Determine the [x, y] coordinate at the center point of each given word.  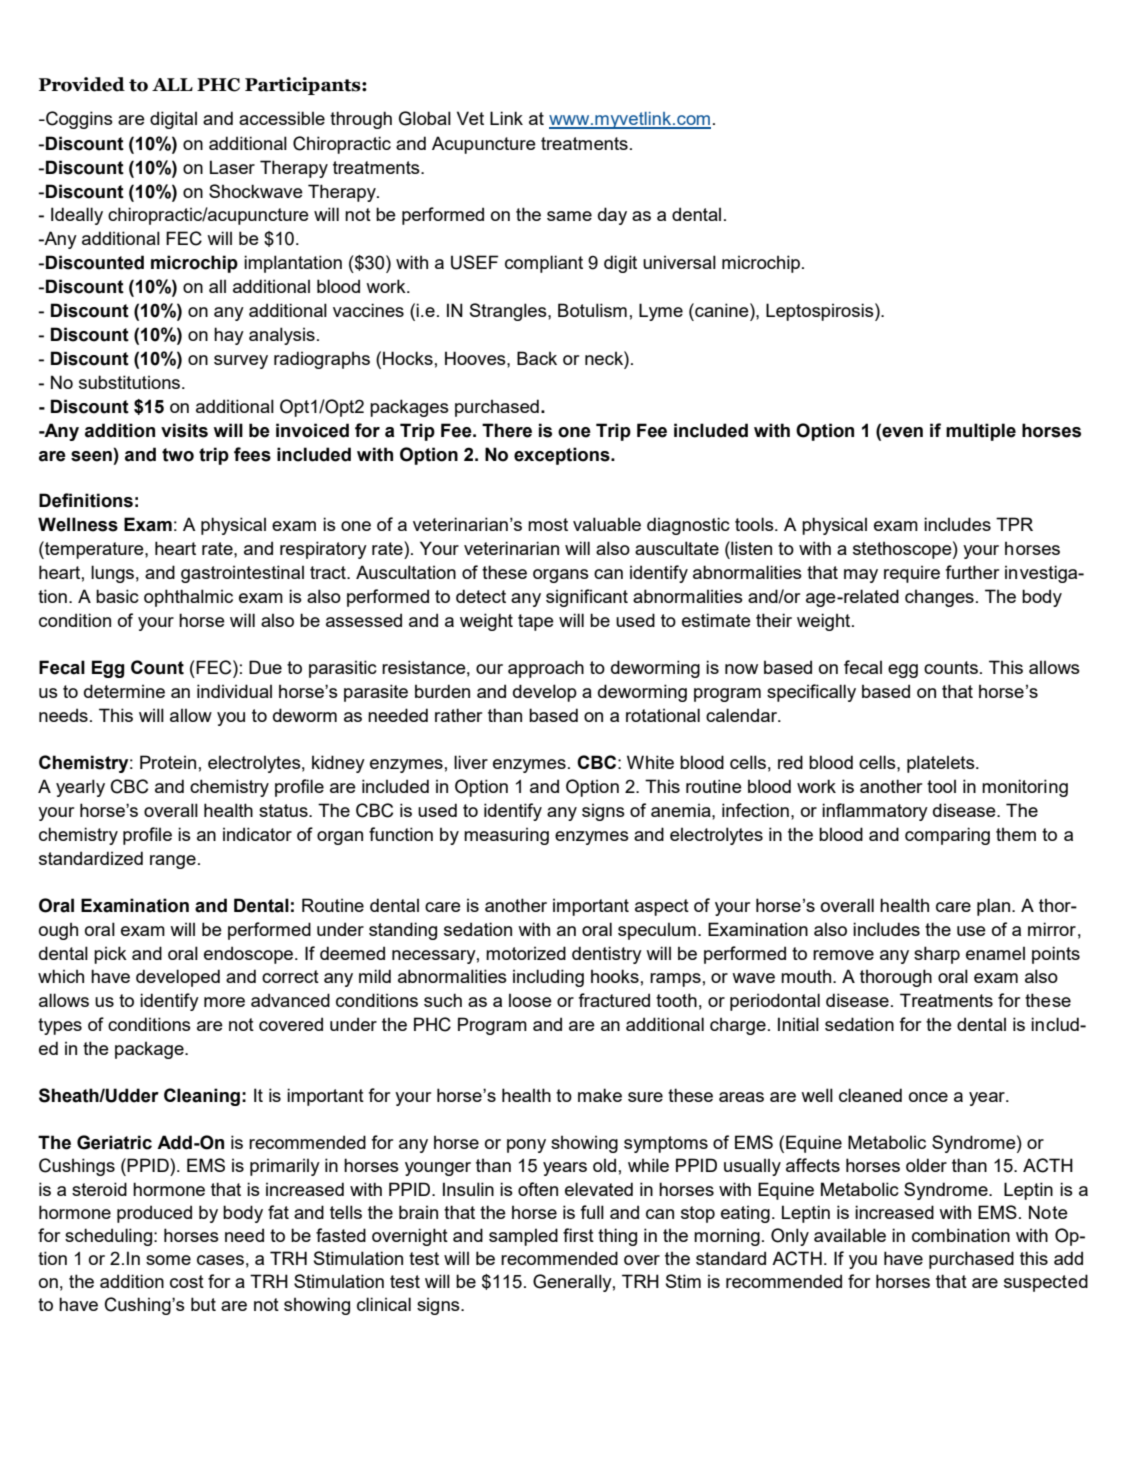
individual [234, 691]
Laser [232, 167]
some [168, 1260]
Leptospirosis [821, 312]
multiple [981, 432]
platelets [942, 764]
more [224, 1002]
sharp [937, 955]
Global [425, 118]
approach [546, 669]
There [507, 430]
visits [184, 430]
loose [530, 1000]
